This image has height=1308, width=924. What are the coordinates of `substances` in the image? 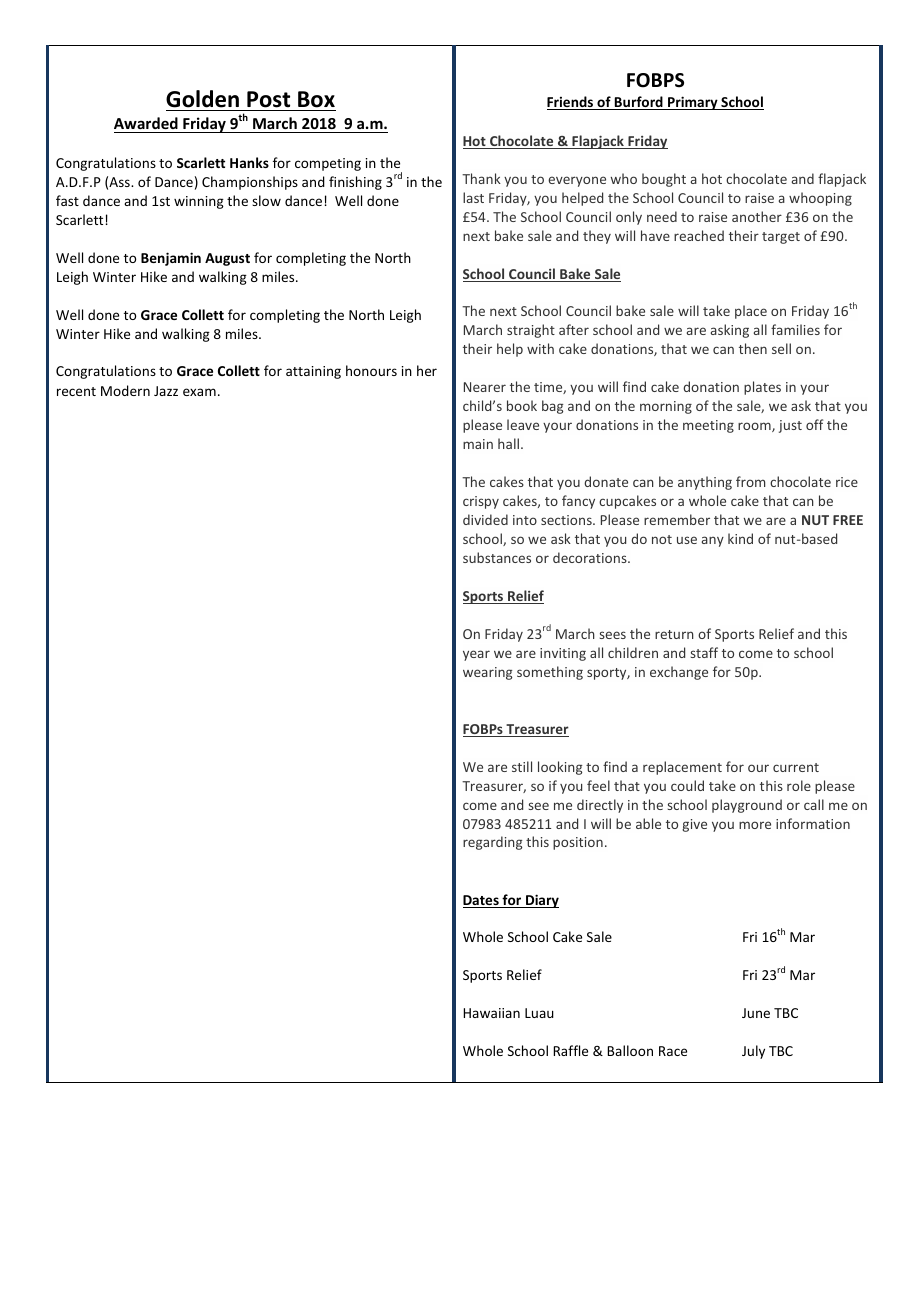 It's located at (497, 557).
